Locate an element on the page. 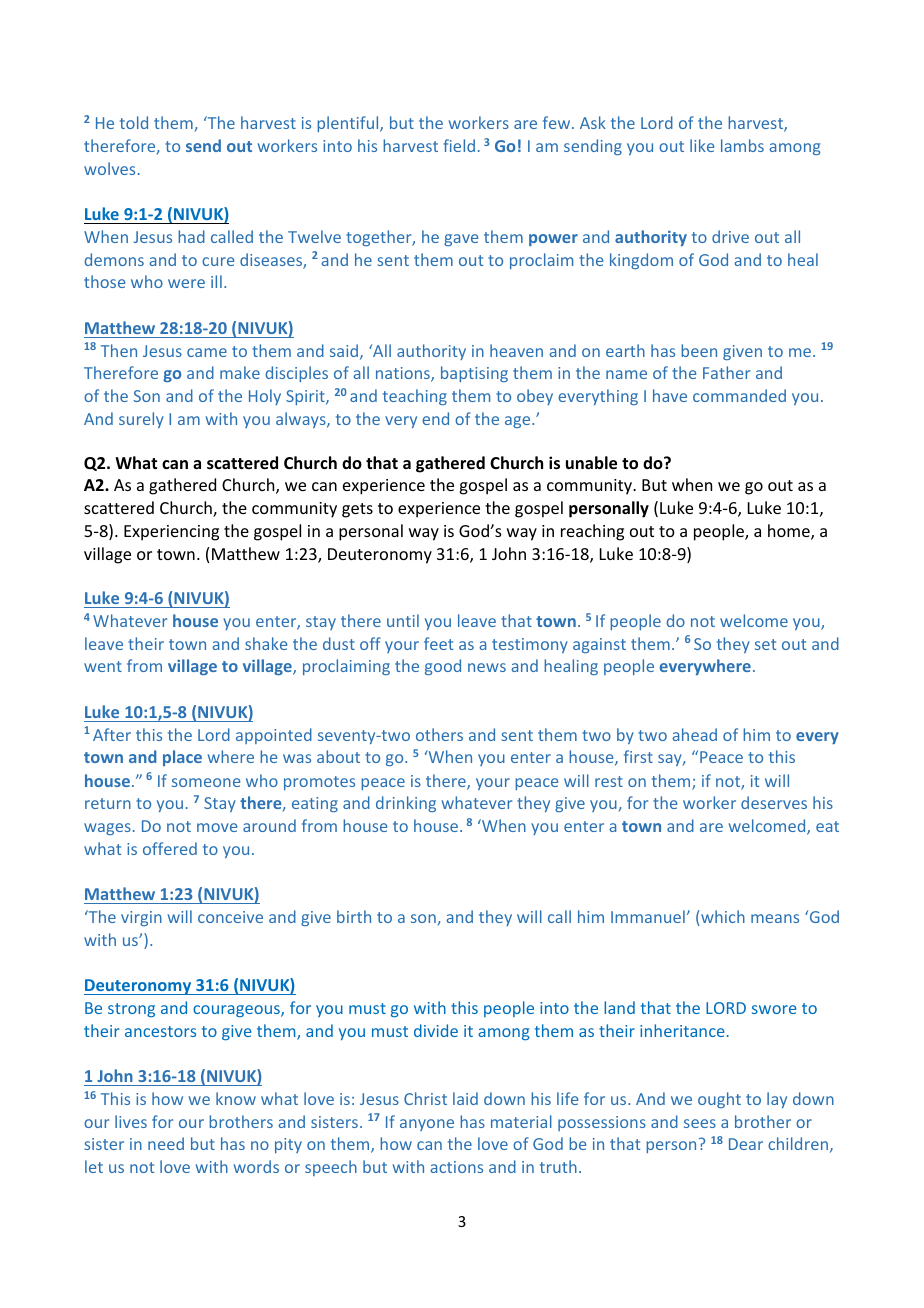  went is located at coordinates (103, 666).
